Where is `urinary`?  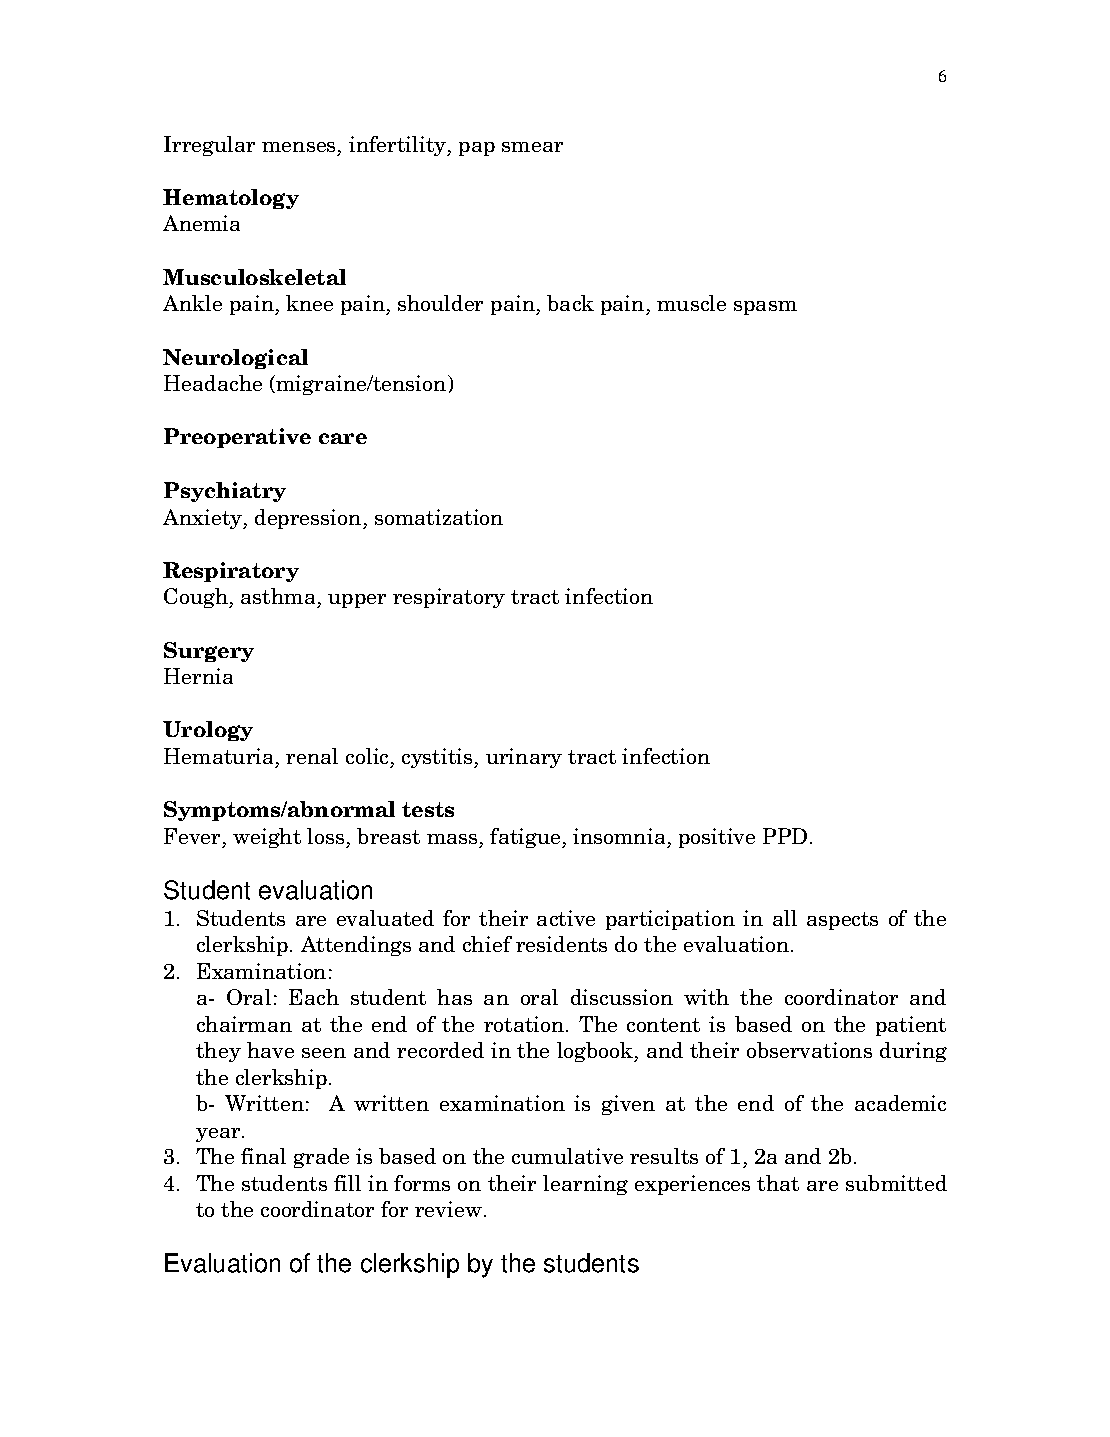 urinary is located at coordinates (524, 758).
